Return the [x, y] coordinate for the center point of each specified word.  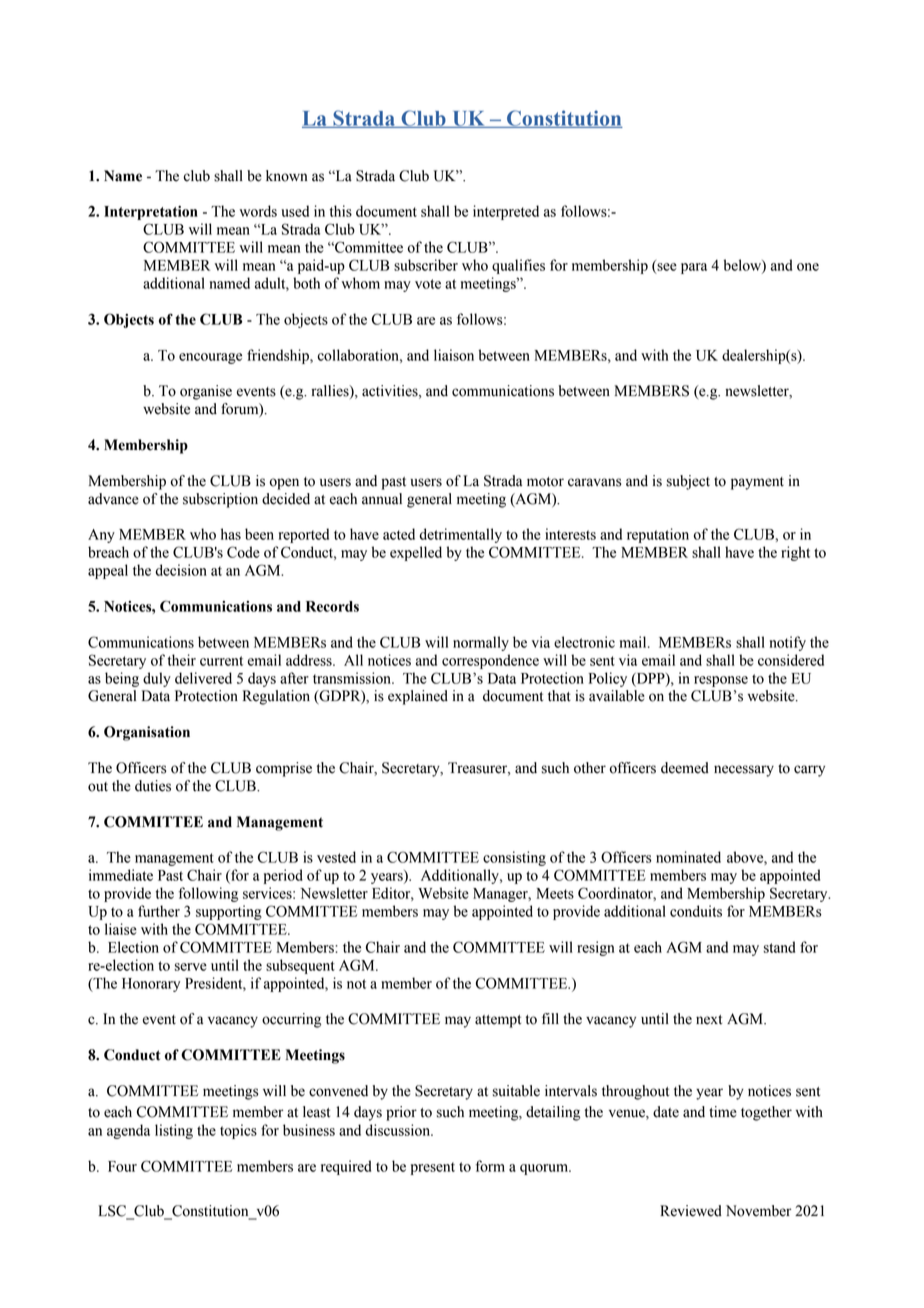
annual [382, 499]
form [490, 1166]
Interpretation [151, 213]
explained [418, 697]
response [721, 681]
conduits [696, 911]
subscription [220, 500]
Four [122, 1166]
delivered [203, 678]
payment [757, 483]
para [694, 268]
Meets [555, 893]
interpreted [506, 212]
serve [191, 967]
